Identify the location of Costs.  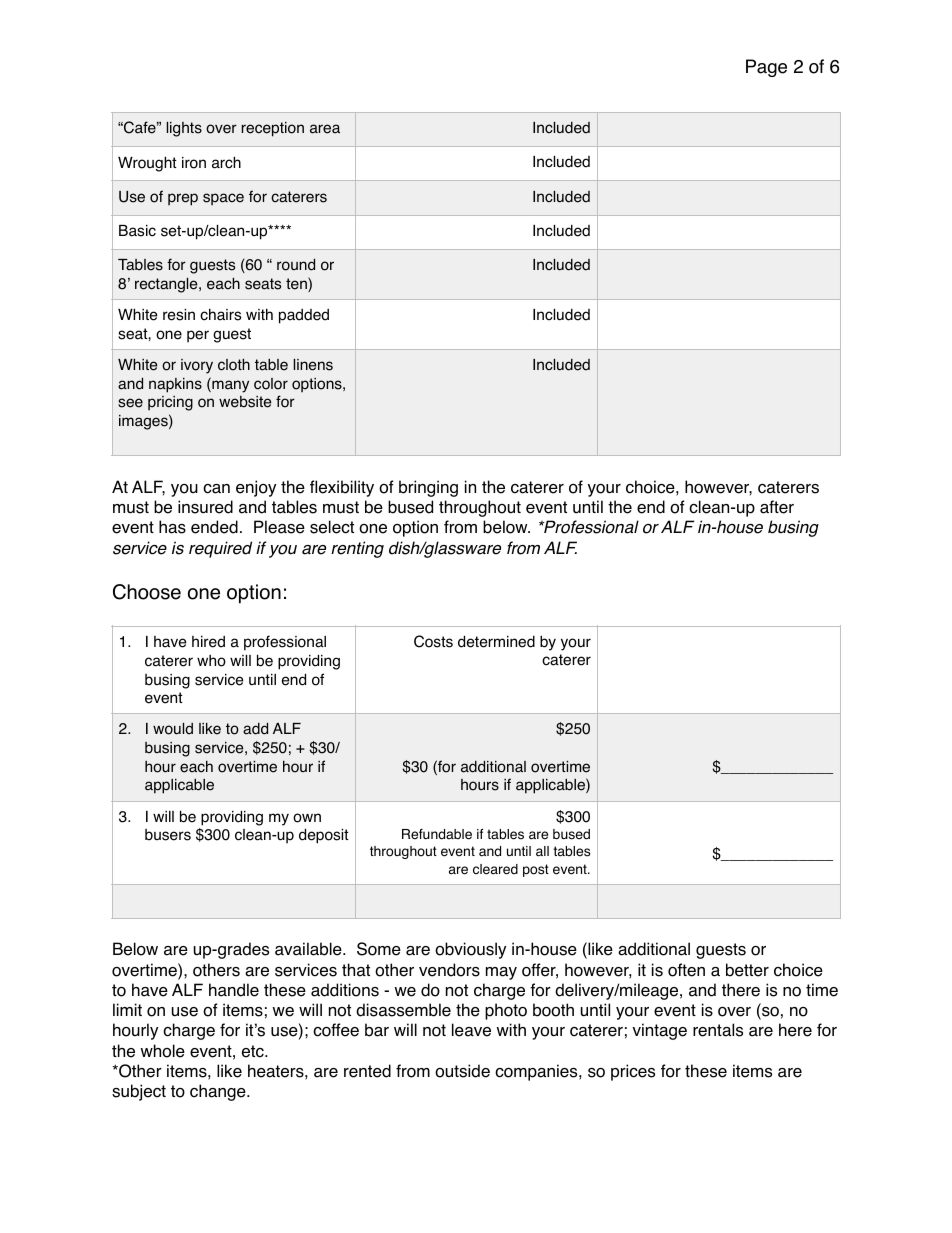
(433, 641).
